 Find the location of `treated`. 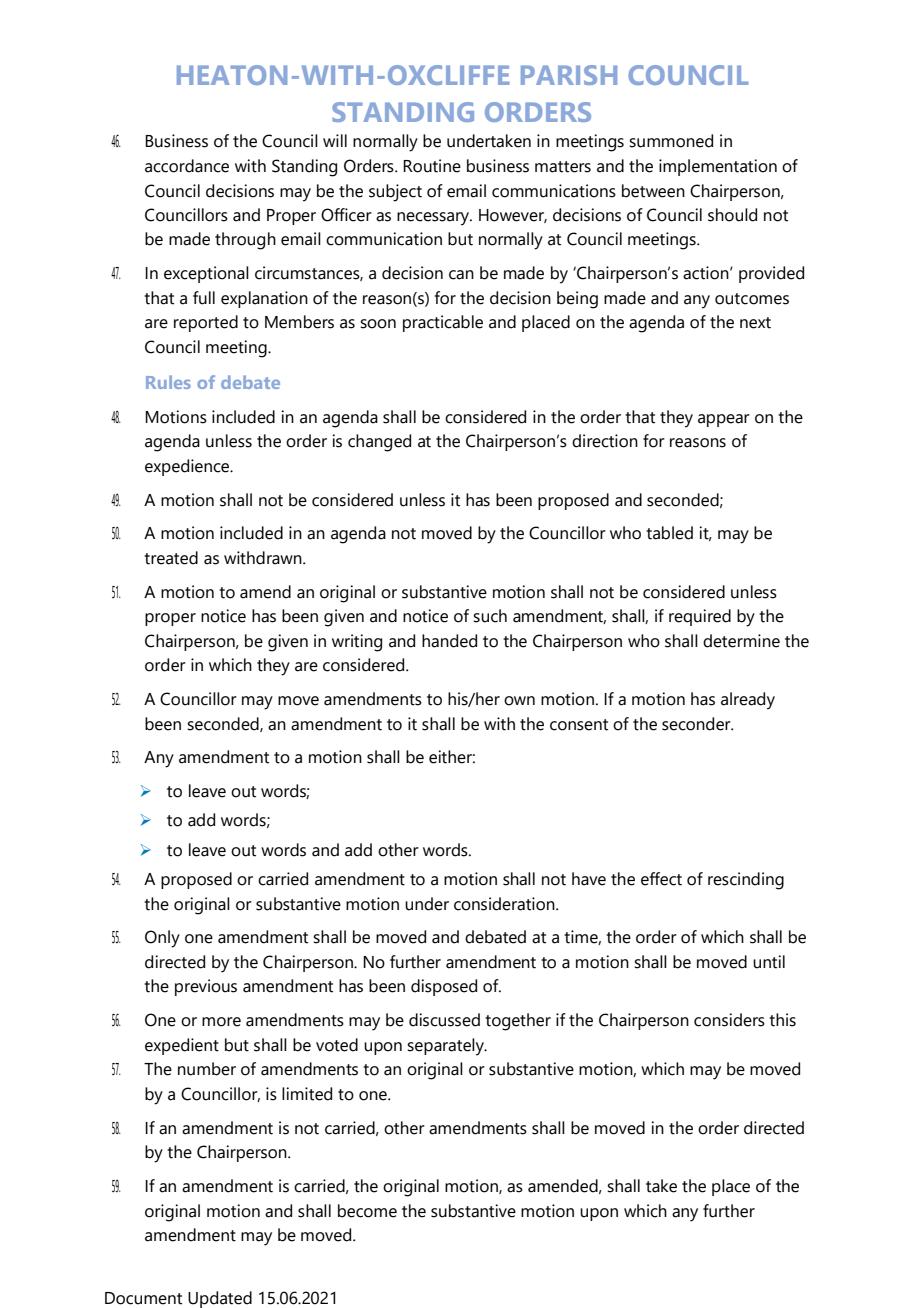

treated is located at coordinates (171, 558).
